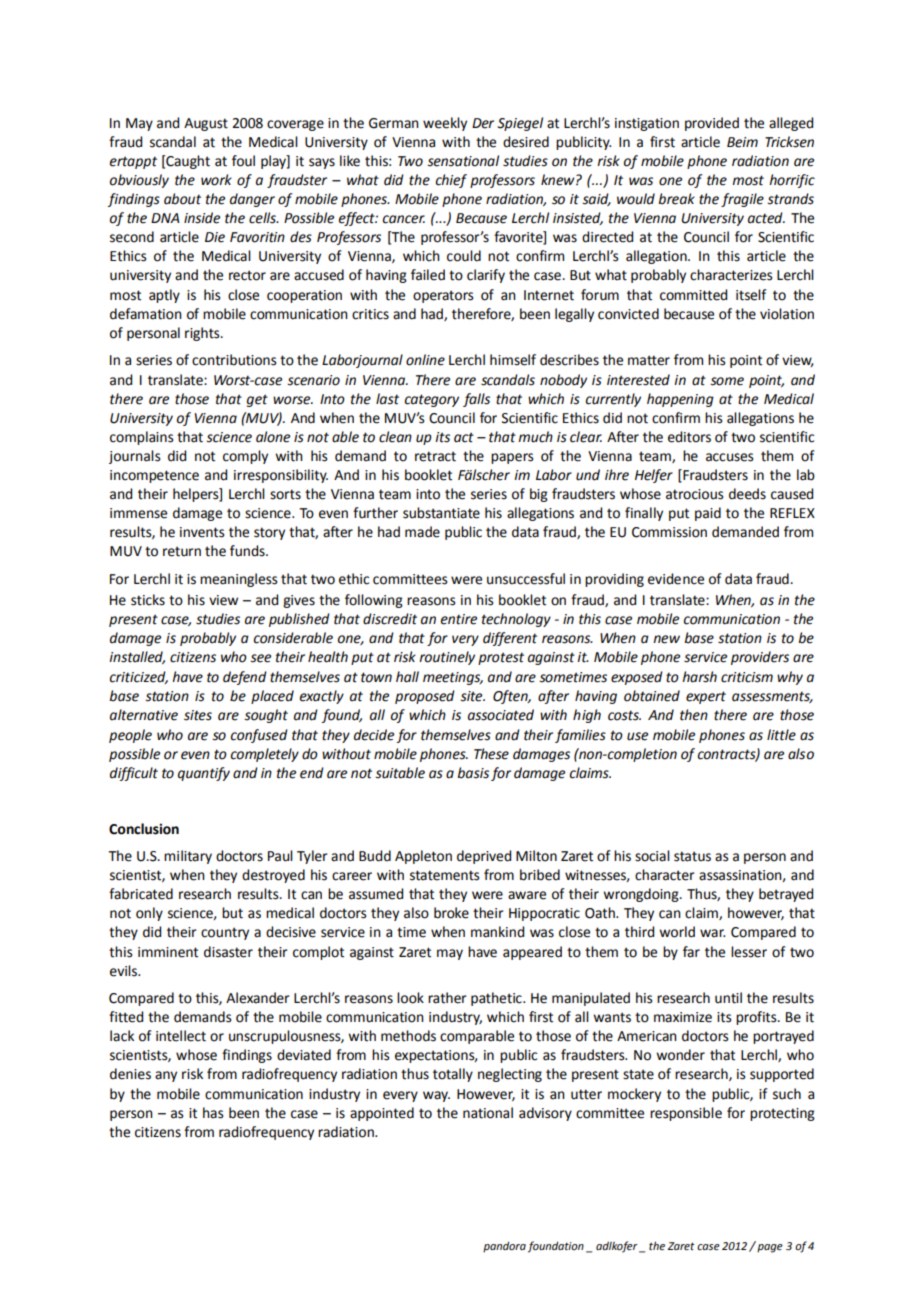 Image resolution: width=924 pixels, height=1308 pixels. What do you see at coordinates (213, 1113) in the image?
I see `has` at bounding box center [213, 1113].
